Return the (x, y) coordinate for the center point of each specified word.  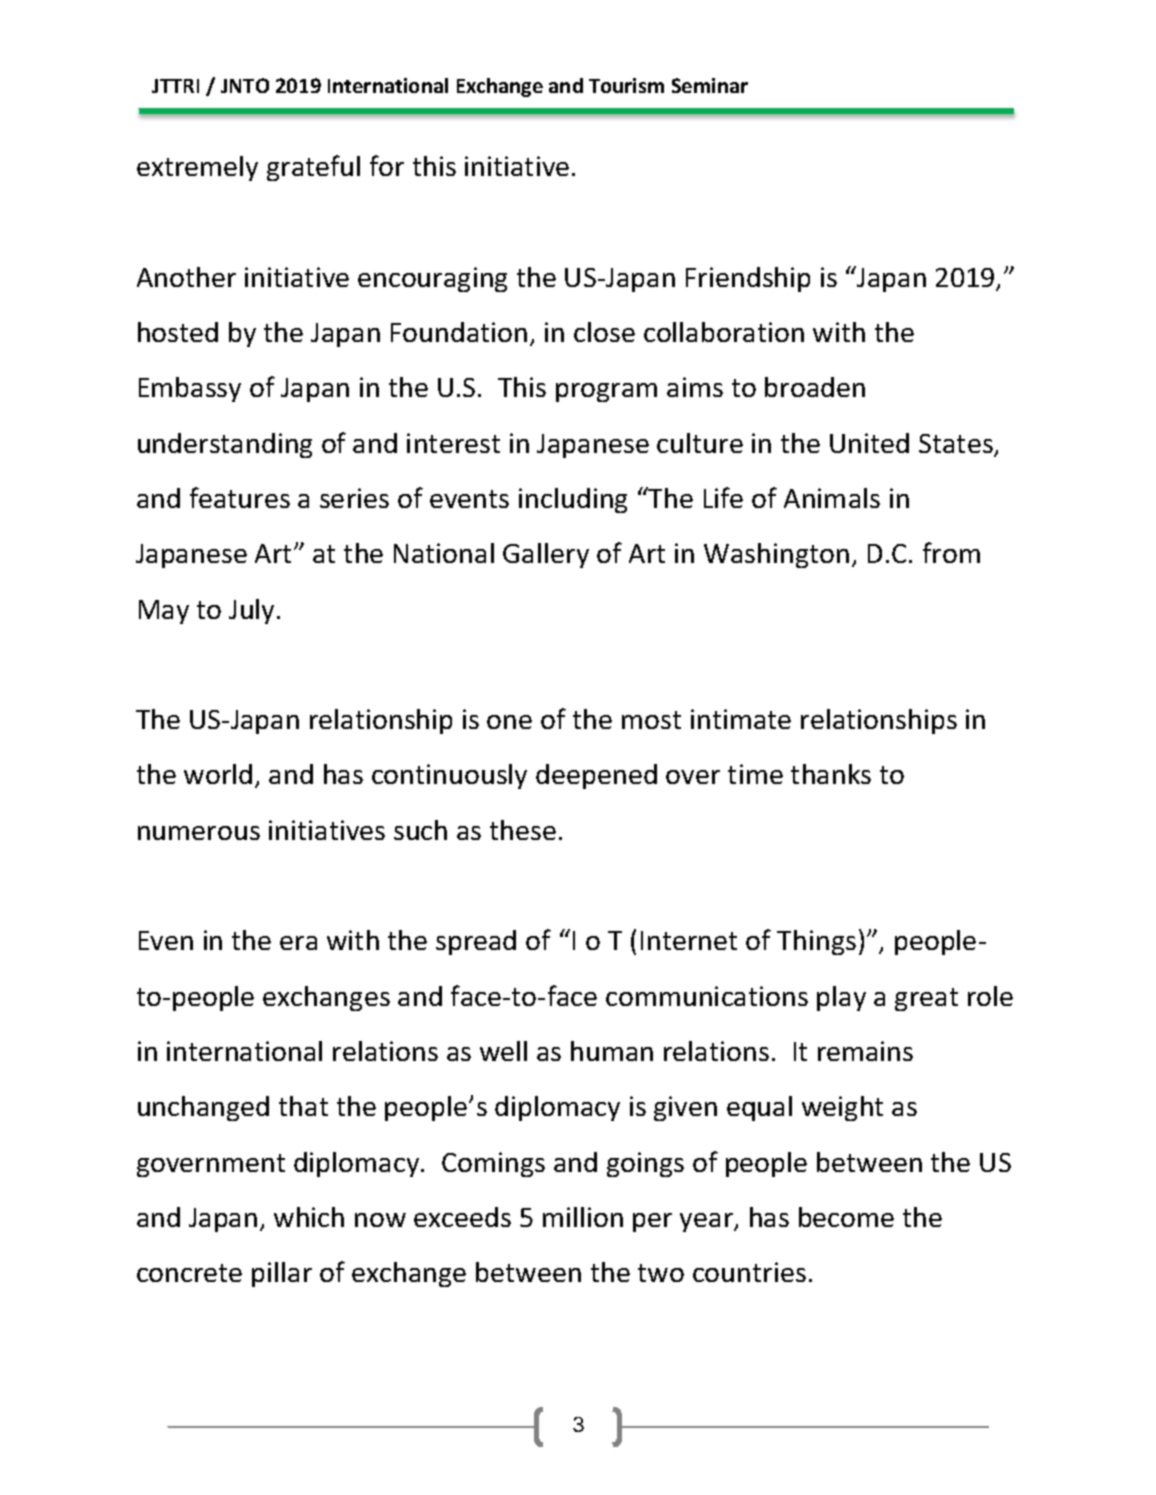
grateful (313, 168)
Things (816, 942)
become (846, 1217)
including (573, 500)
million (583, 1217)
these (523, 830)
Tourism (626, 85)
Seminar (710, 85)
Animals (832, 498)
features (240, 497)
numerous (199, 833)
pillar (282, 1274)
